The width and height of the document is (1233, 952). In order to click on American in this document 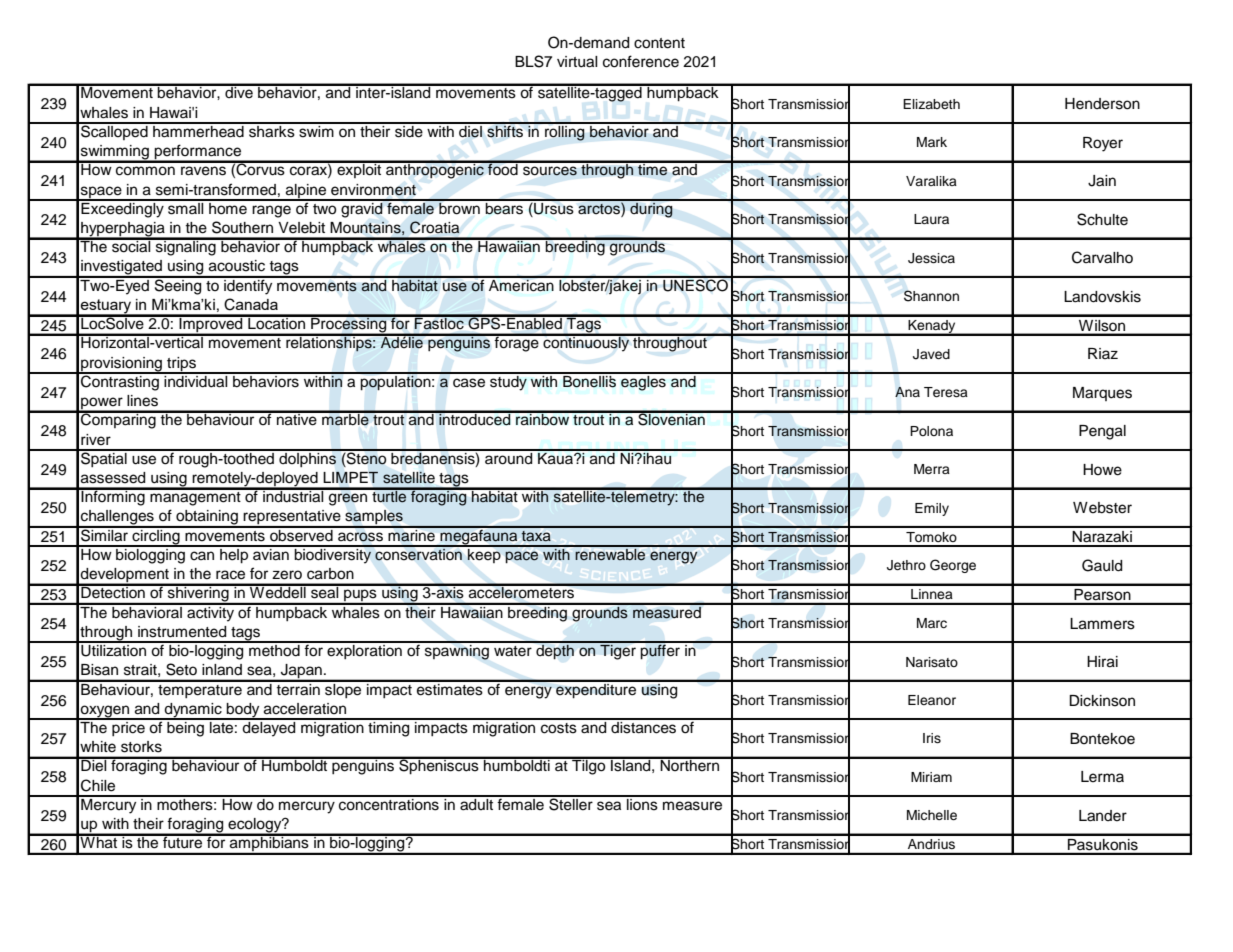, I will do `click(521, 284)`.
